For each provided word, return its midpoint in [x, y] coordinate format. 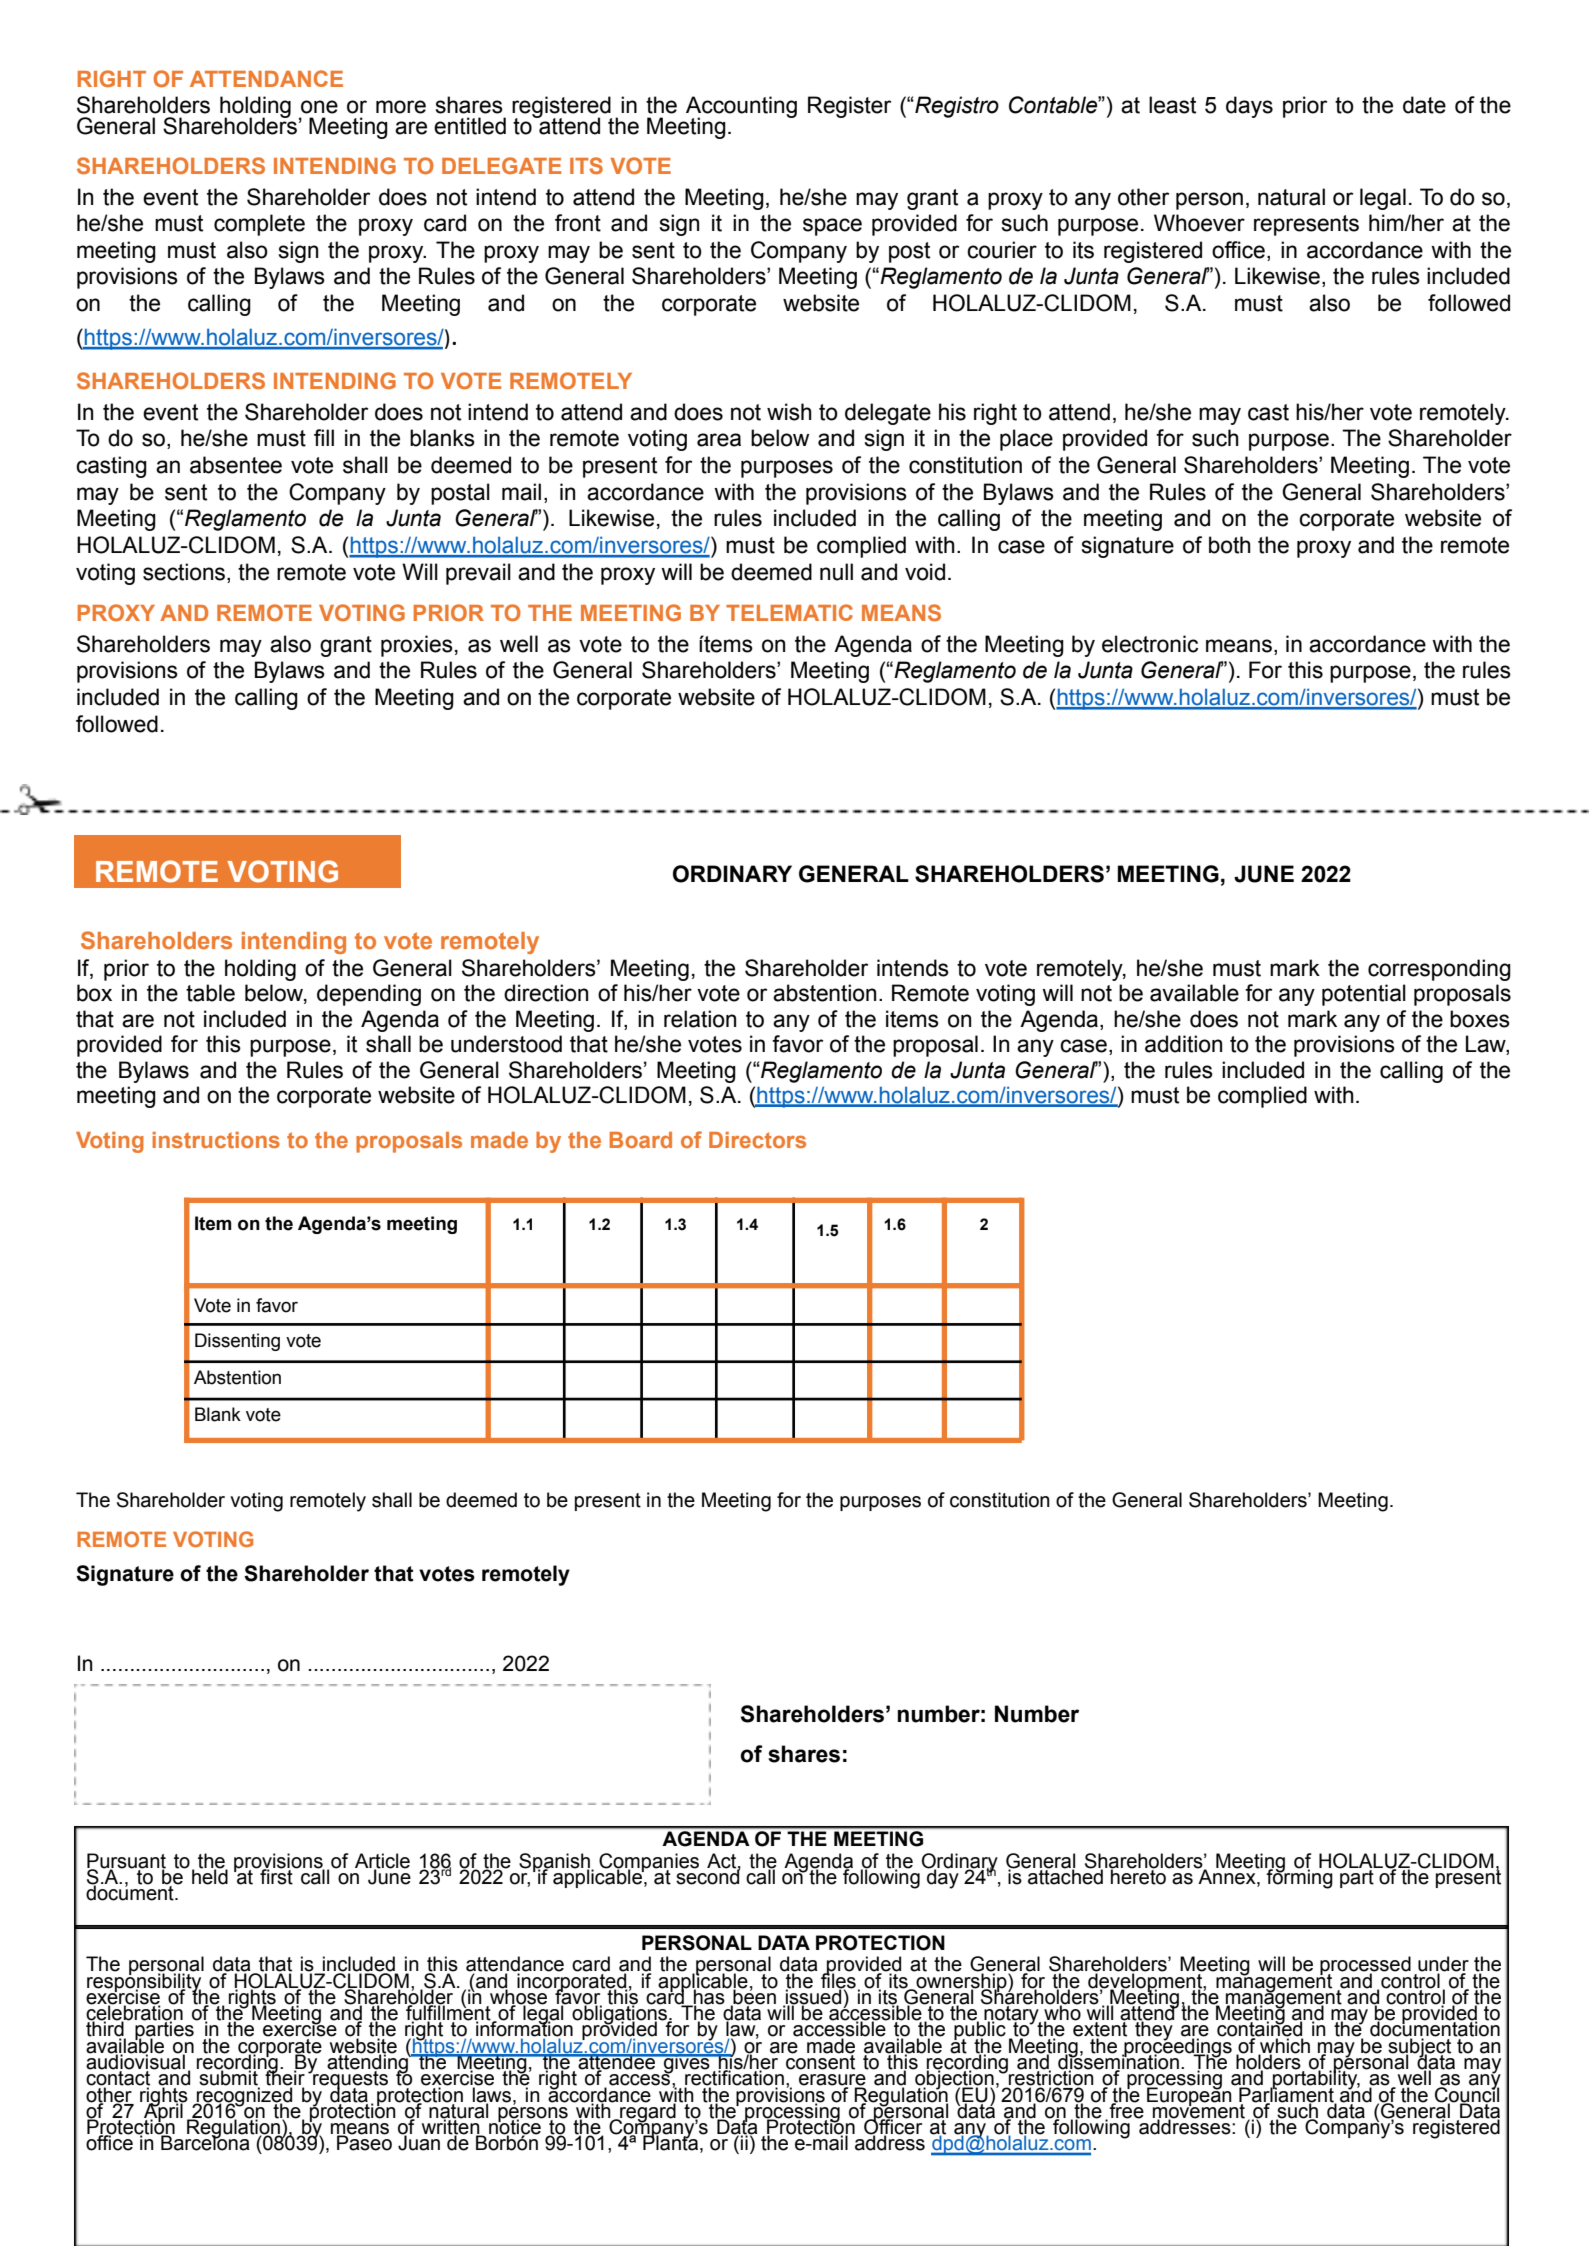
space [832, 227]
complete [259, 225]
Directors [757, 1140]
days [1249, 107]
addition [1183, 1044]
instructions [216, 1140]
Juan [419, 2142]
